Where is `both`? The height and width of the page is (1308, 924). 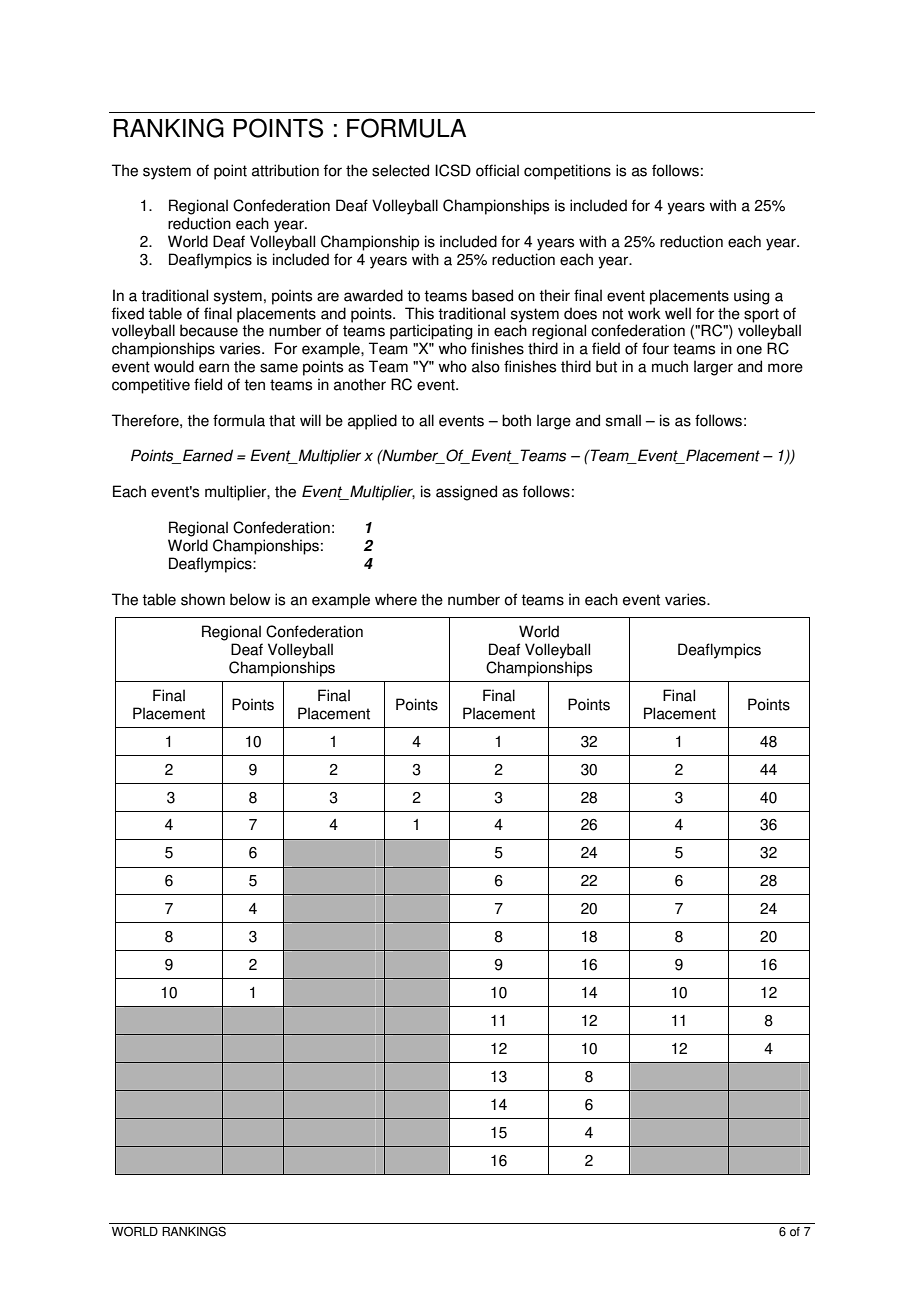
both is located at coordinates (516, 420).
